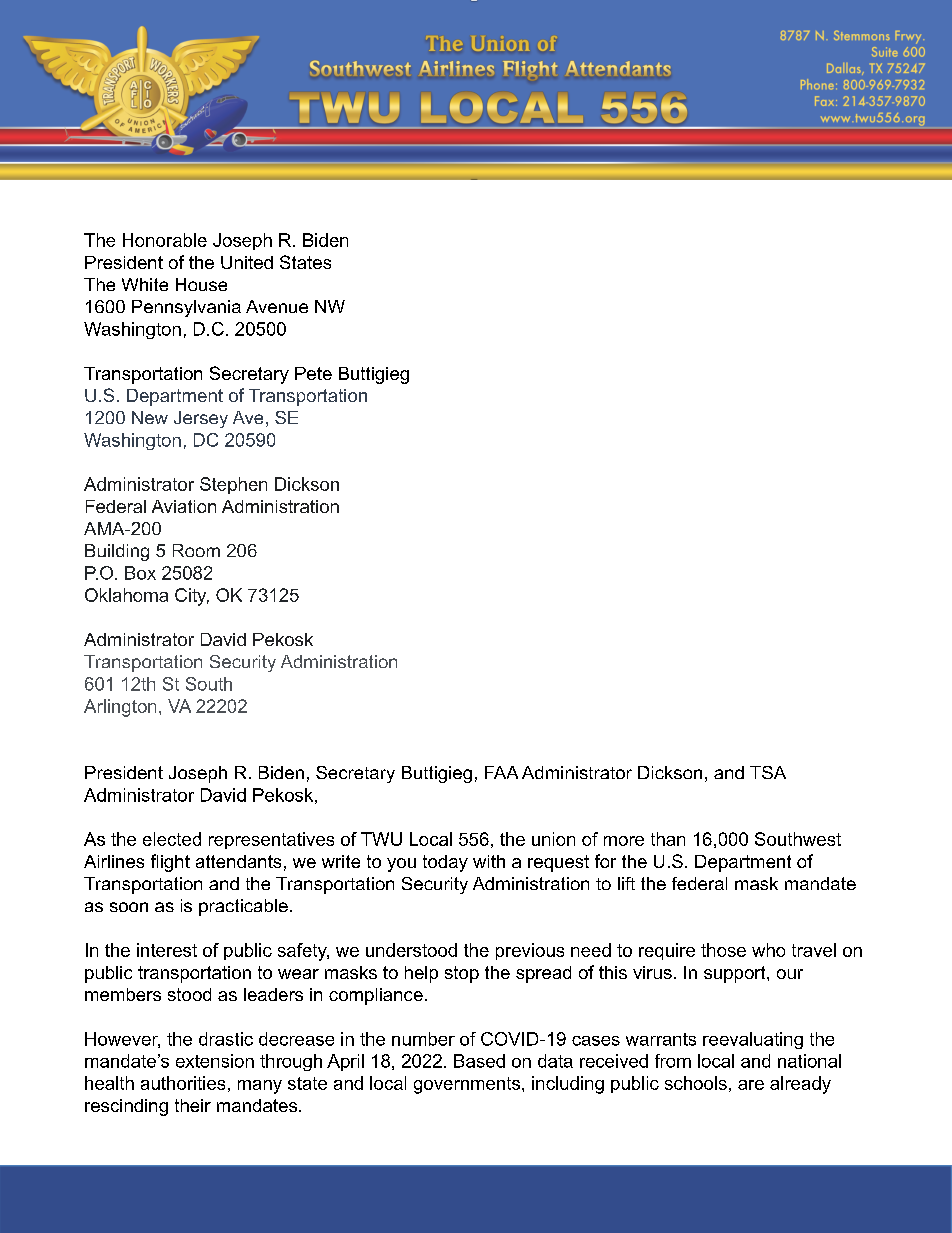 The image size is (952, 1233). What do you see at coordinates (313, 373) in the image?
I see `Pete` at bounding box center [313, 373].
